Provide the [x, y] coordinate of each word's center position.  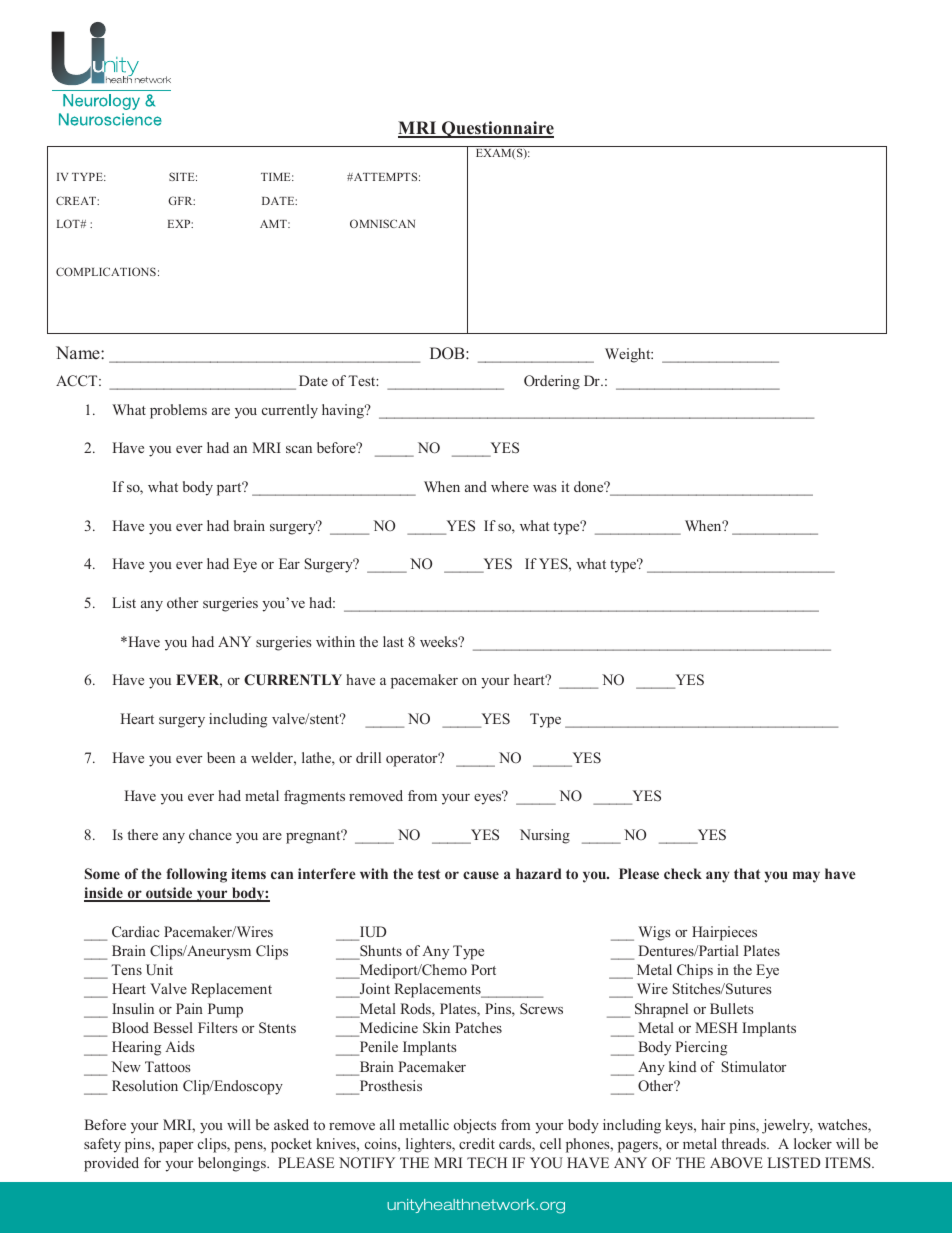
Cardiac [135, 931]
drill [368, 757]
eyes [488, 798]
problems [178, 411]
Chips [695, 971]
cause [481, 875]
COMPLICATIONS [106, 271]
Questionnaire [497, 129]
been [221, 757]
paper [176, 1147]
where [510, 486]
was [545, 488]
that [747, 873]
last [393, 641]
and [476, 486]
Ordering [552, 382]
